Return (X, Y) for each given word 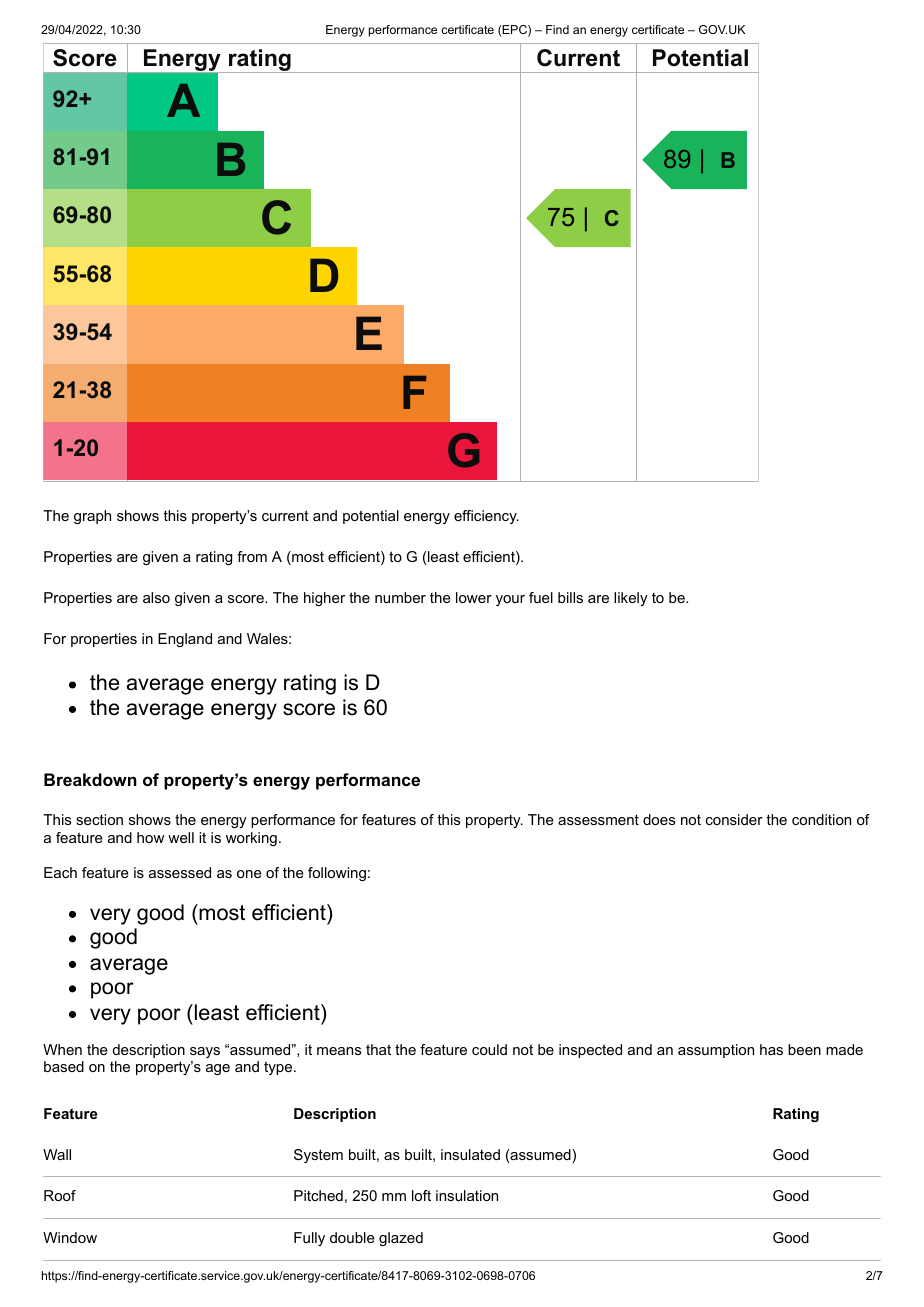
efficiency (486, 517)
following (337, 874)
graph (92, 517)
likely (631, 599)
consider (734, 819)
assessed (180, 872)
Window (70, 1237)
